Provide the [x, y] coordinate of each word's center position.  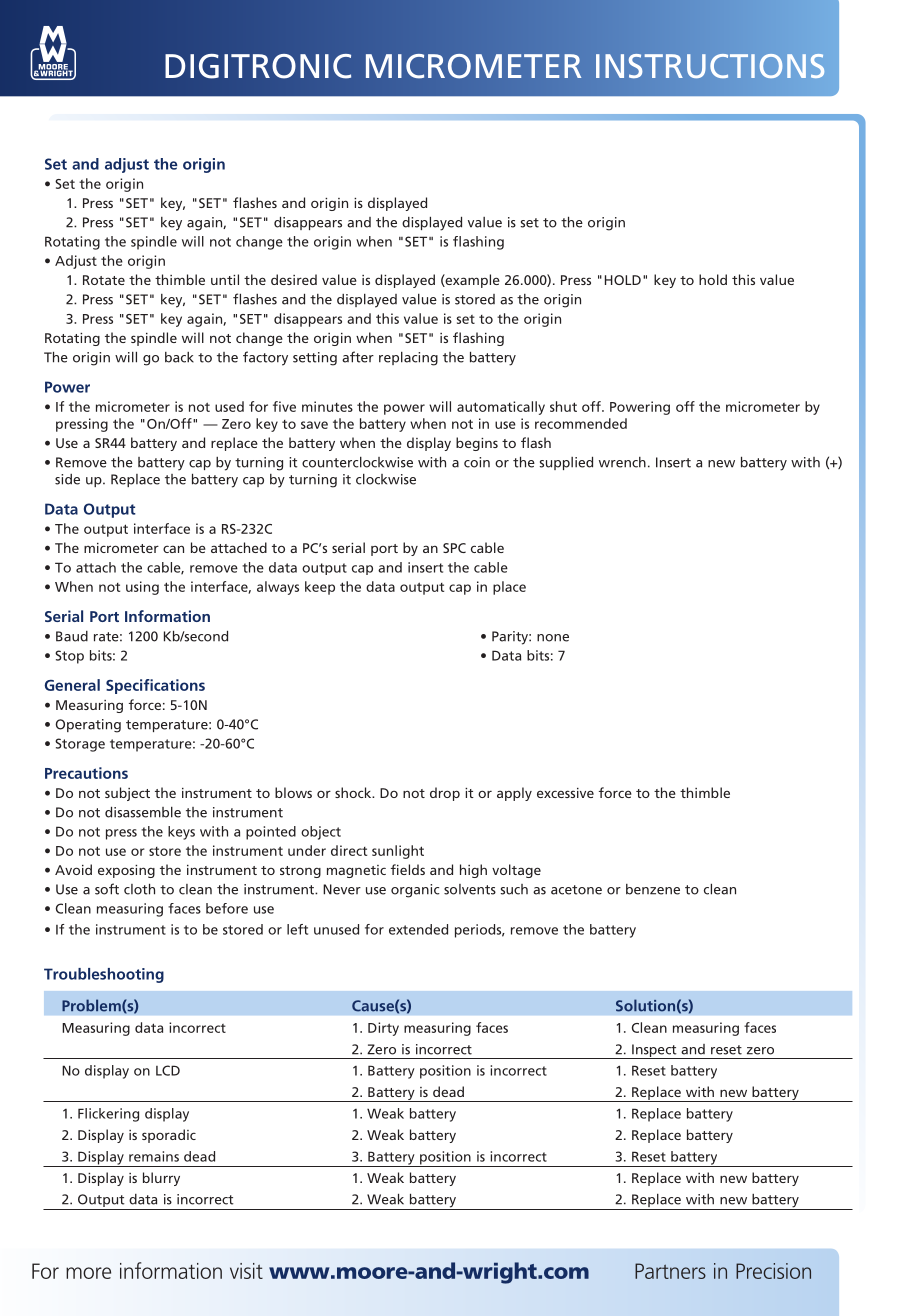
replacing [408, 359]
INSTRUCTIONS [710, 66]
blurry [161, 1179]
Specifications [155, 686]
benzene [653, 889]
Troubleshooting [104, 975]
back [179, 357]
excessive [565, 793]
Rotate [104, 280]
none [553, 638]
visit [246, 1271]
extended [418, 929]
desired [294, 279]
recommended [581, 423]
